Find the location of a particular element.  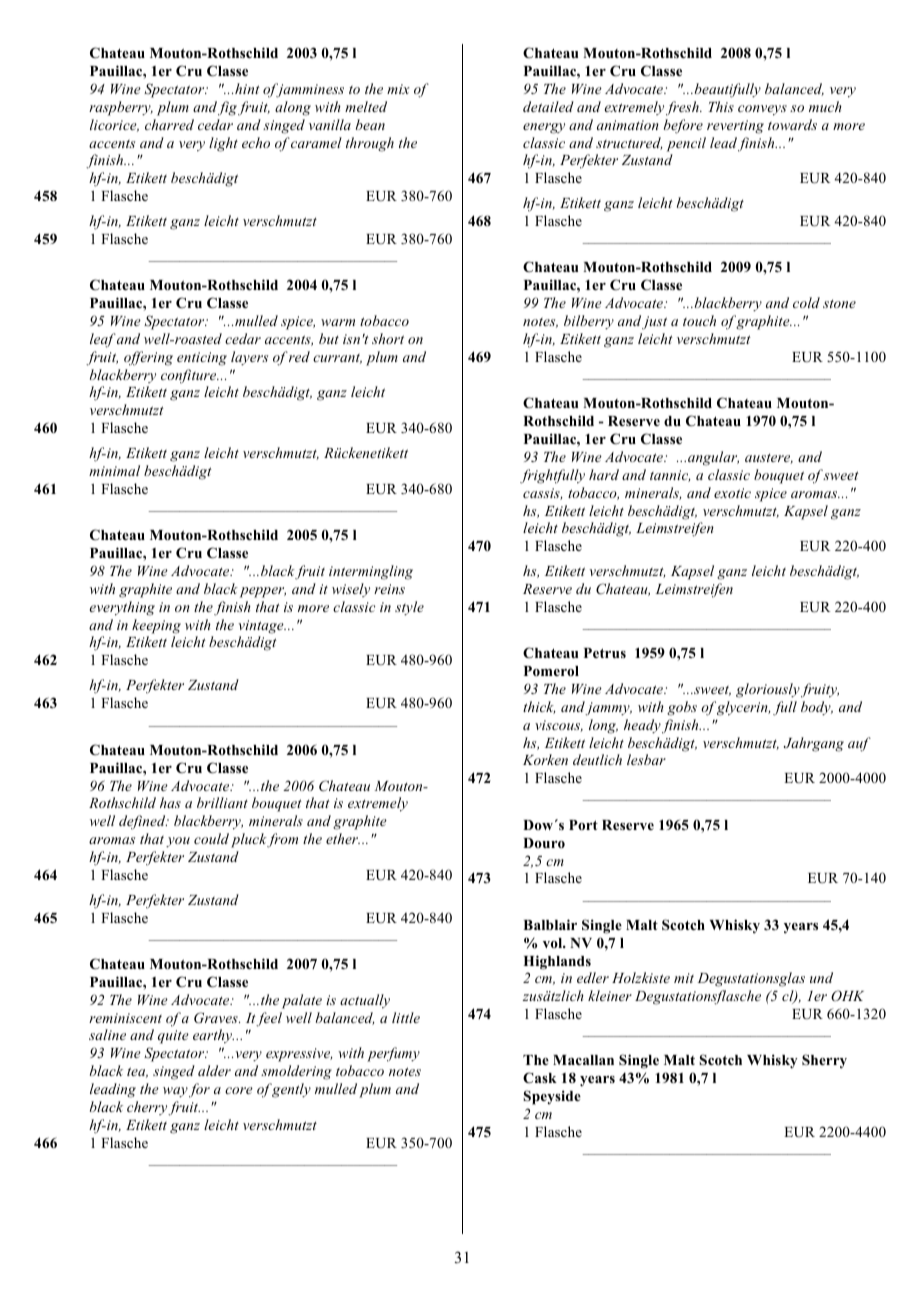

charred is located at coordinates (169, 124).
